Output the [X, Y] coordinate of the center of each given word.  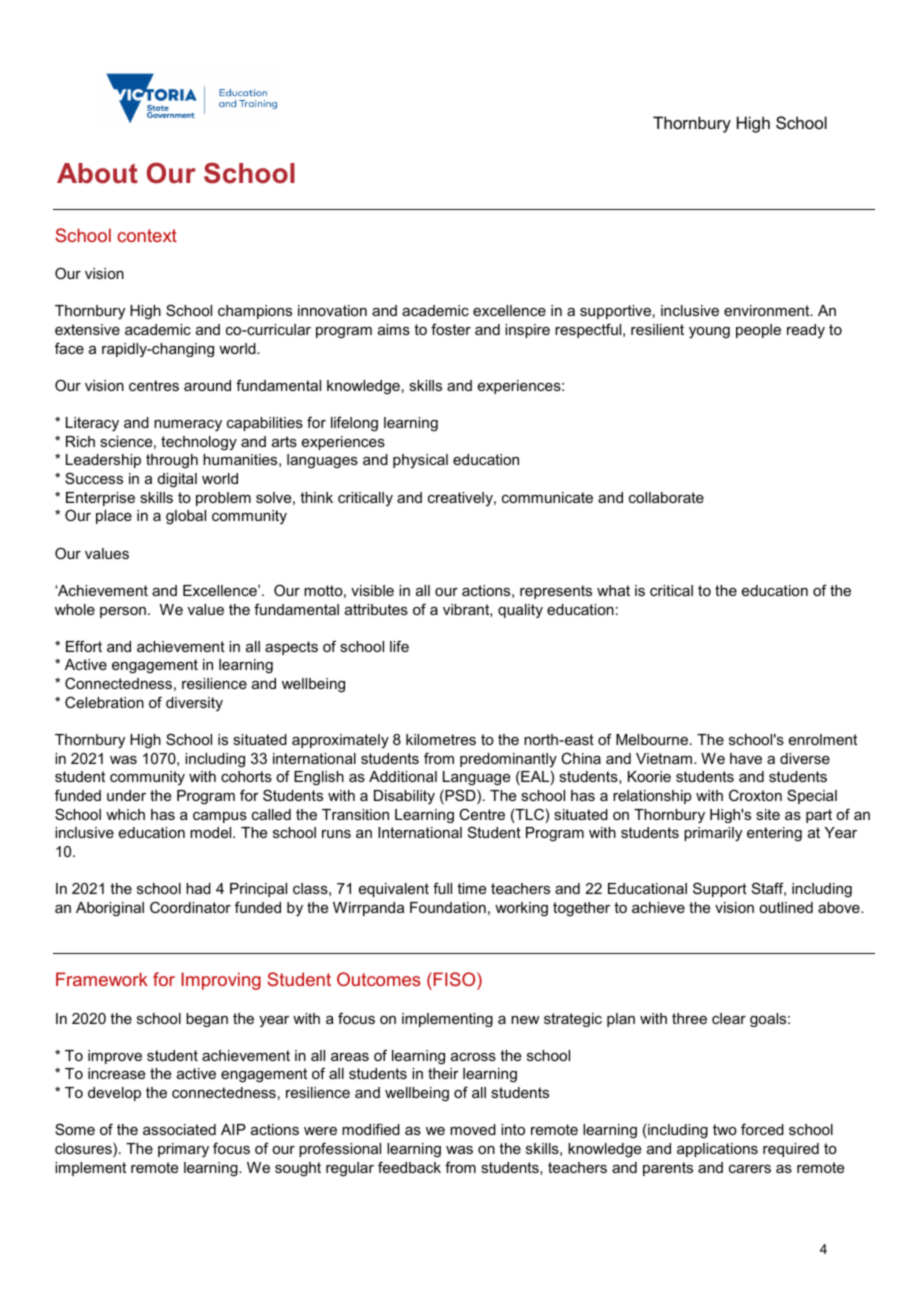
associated [179, 1129]
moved [473, 1129]
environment [768, 310]
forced [762, 1129]
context [147, 235]
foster [451, 329]
